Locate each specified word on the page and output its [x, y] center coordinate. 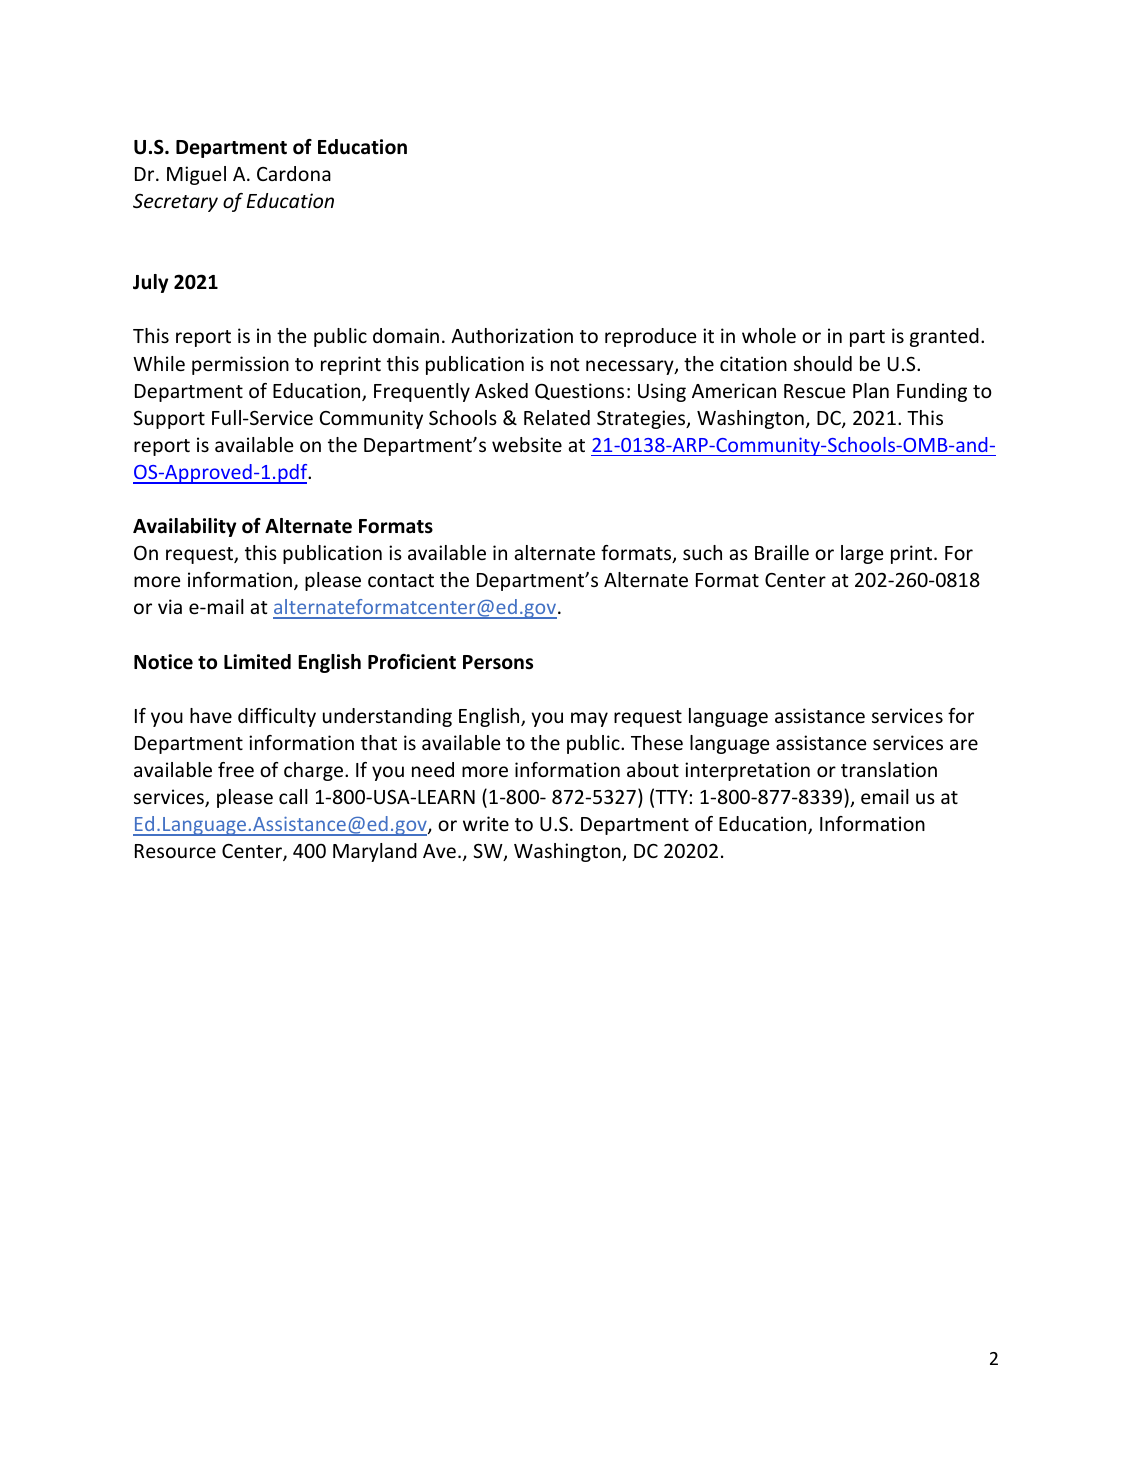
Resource [175, 851]
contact [401, 580]
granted [944, 337]
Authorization [512, 335]
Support [169, 419]
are [964, 744]
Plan [871, 390]
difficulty [277, 717]
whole [769, 335]
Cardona [294, 173]
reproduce [650, 337]
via [170, 606]
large [862, 554]
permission [240, 365]
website [527, 444]
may [589, 719]
